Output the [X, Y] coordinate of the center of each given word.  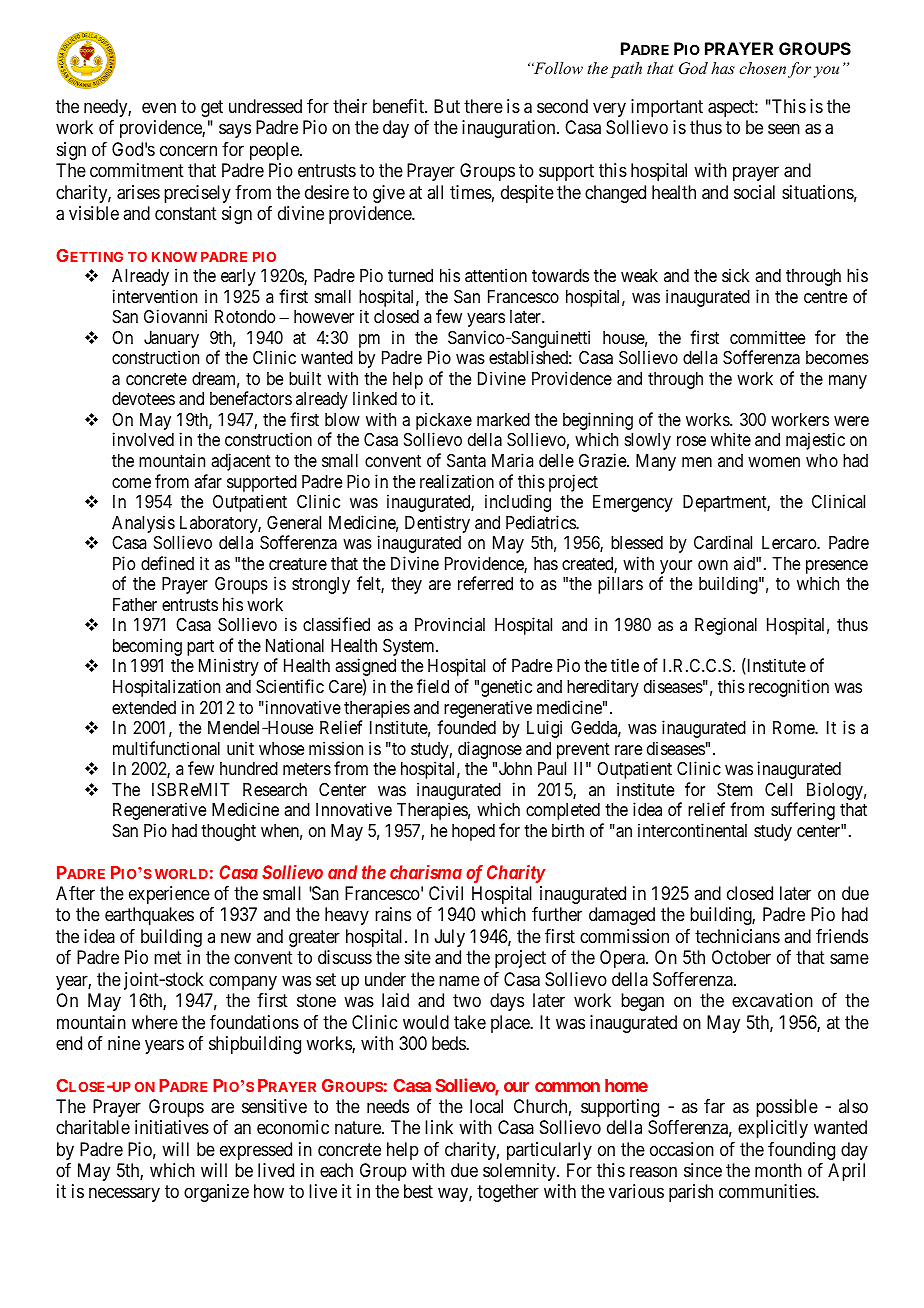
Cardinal [723, 542]
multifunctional [166, 748]
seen [784, 129]
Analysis [143, 524]
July [450, 938]
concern [188, 150]
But [447, 106]
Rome [794, 727]
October [741, 957]
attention [496, 275]
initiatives [172, 1127]
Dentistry [437, 524]
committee [767, 337]
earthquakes [149, 916]
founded [466, 727]
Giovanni [175, 316]
